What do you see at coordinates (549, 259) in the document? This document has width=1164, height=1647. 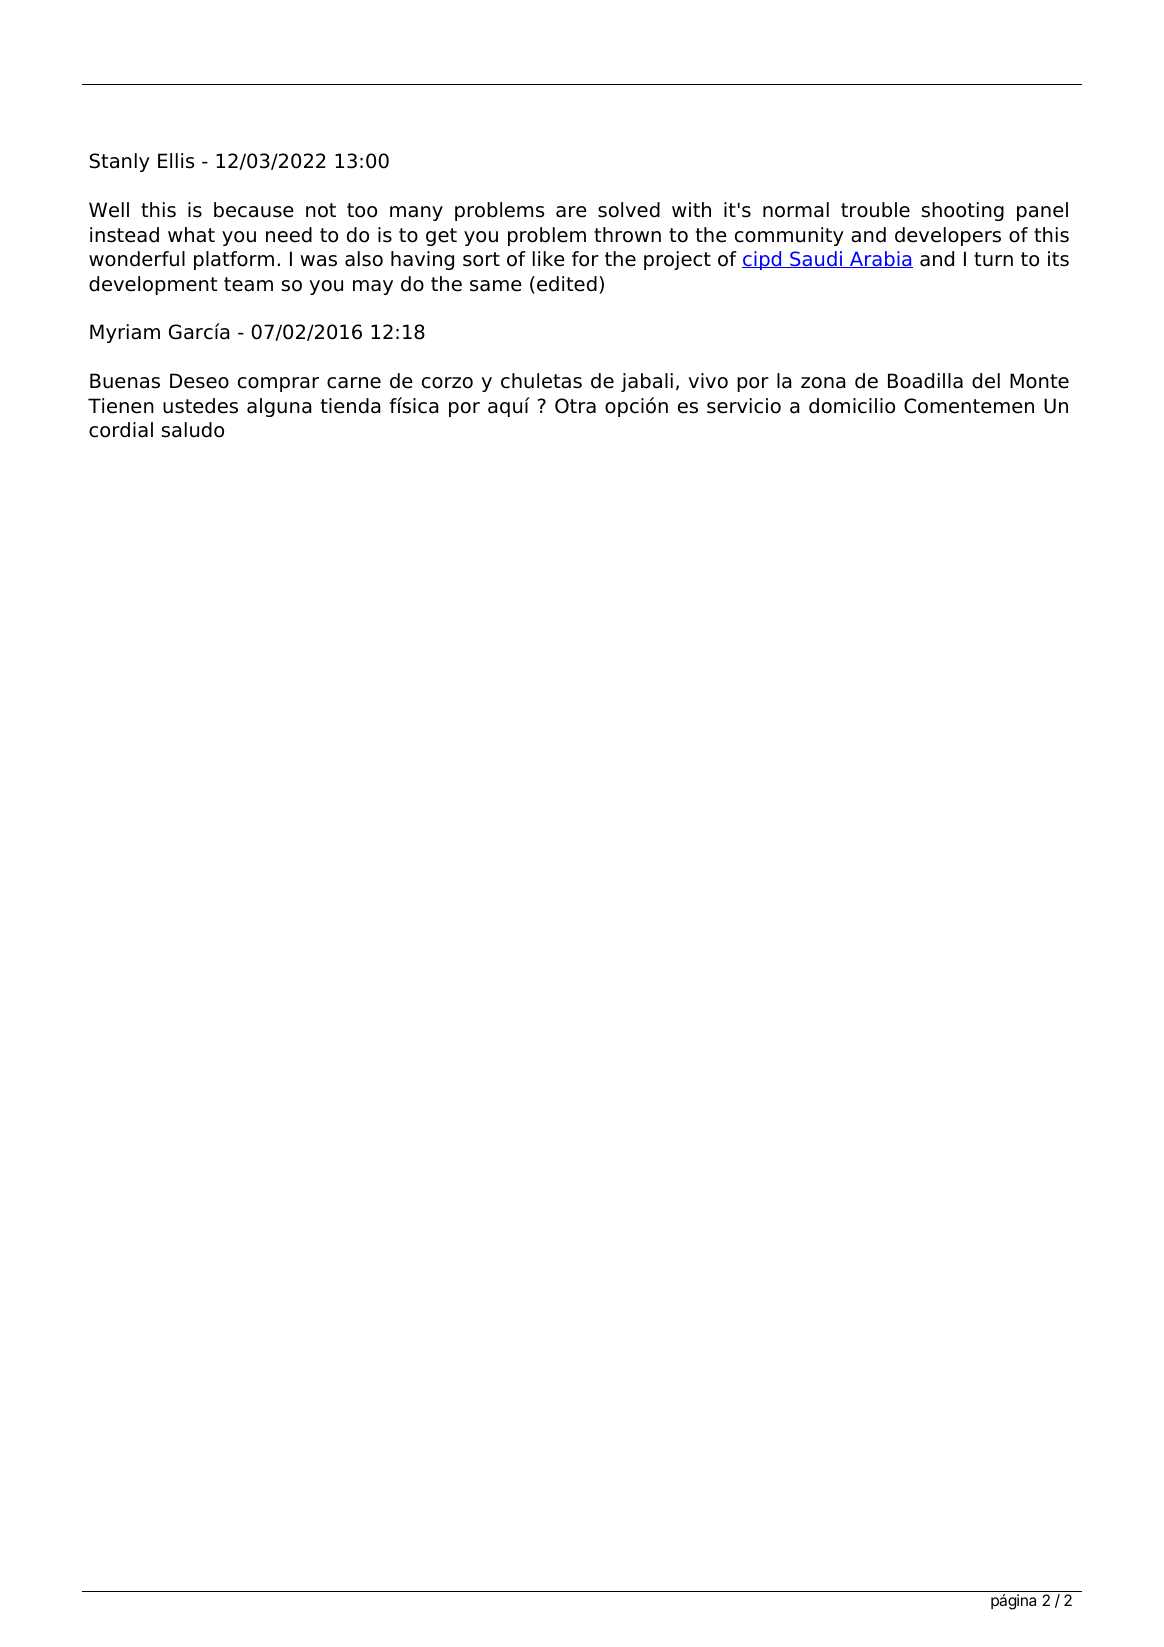 I see `like` at bounding box center [549, 259].
